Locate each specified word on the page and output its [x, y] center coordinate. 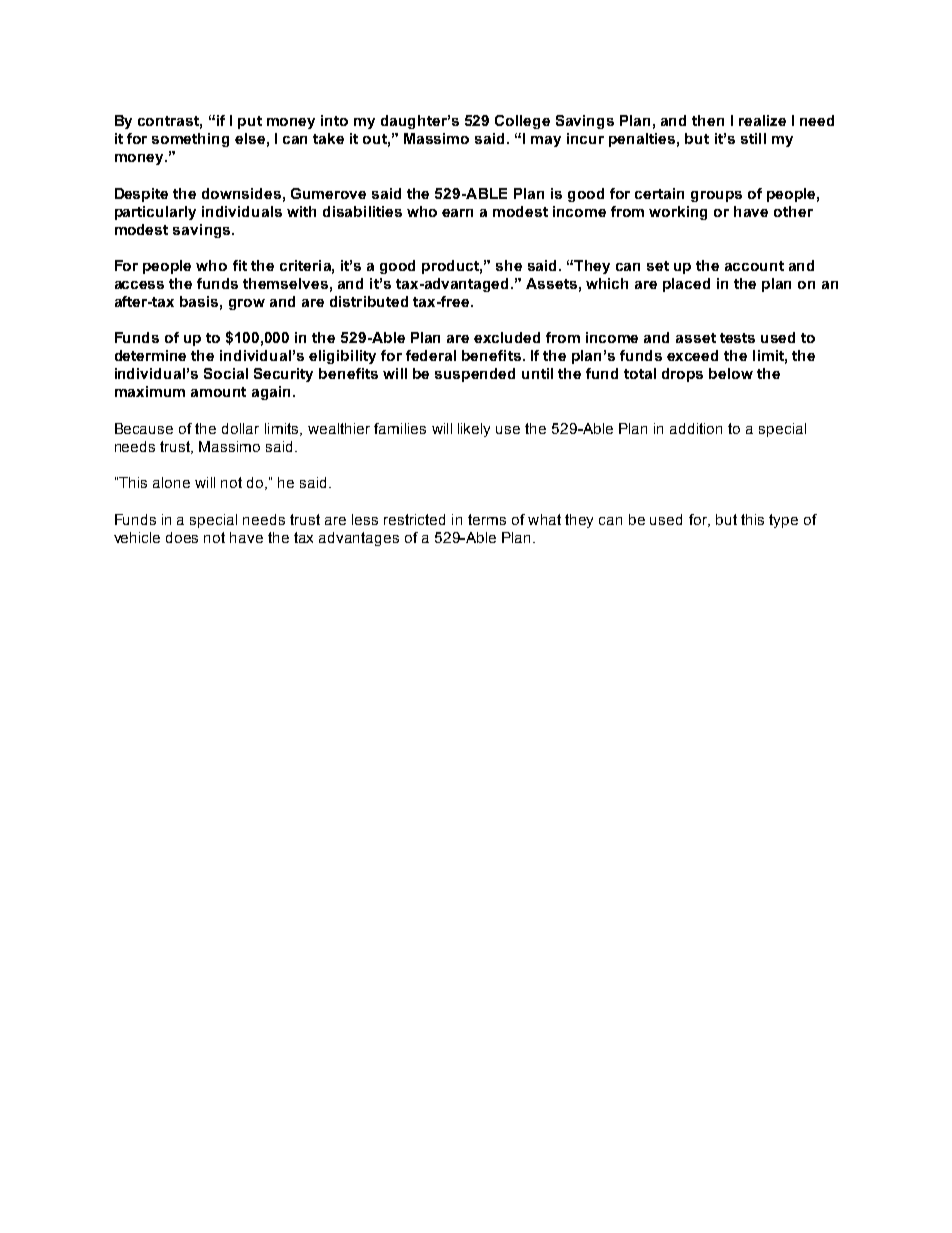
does [182, 537]
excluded [507, 337]
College [522, 122]
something [190, 140]
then [708, 120]
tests [737, 338]
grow [247, 304]
